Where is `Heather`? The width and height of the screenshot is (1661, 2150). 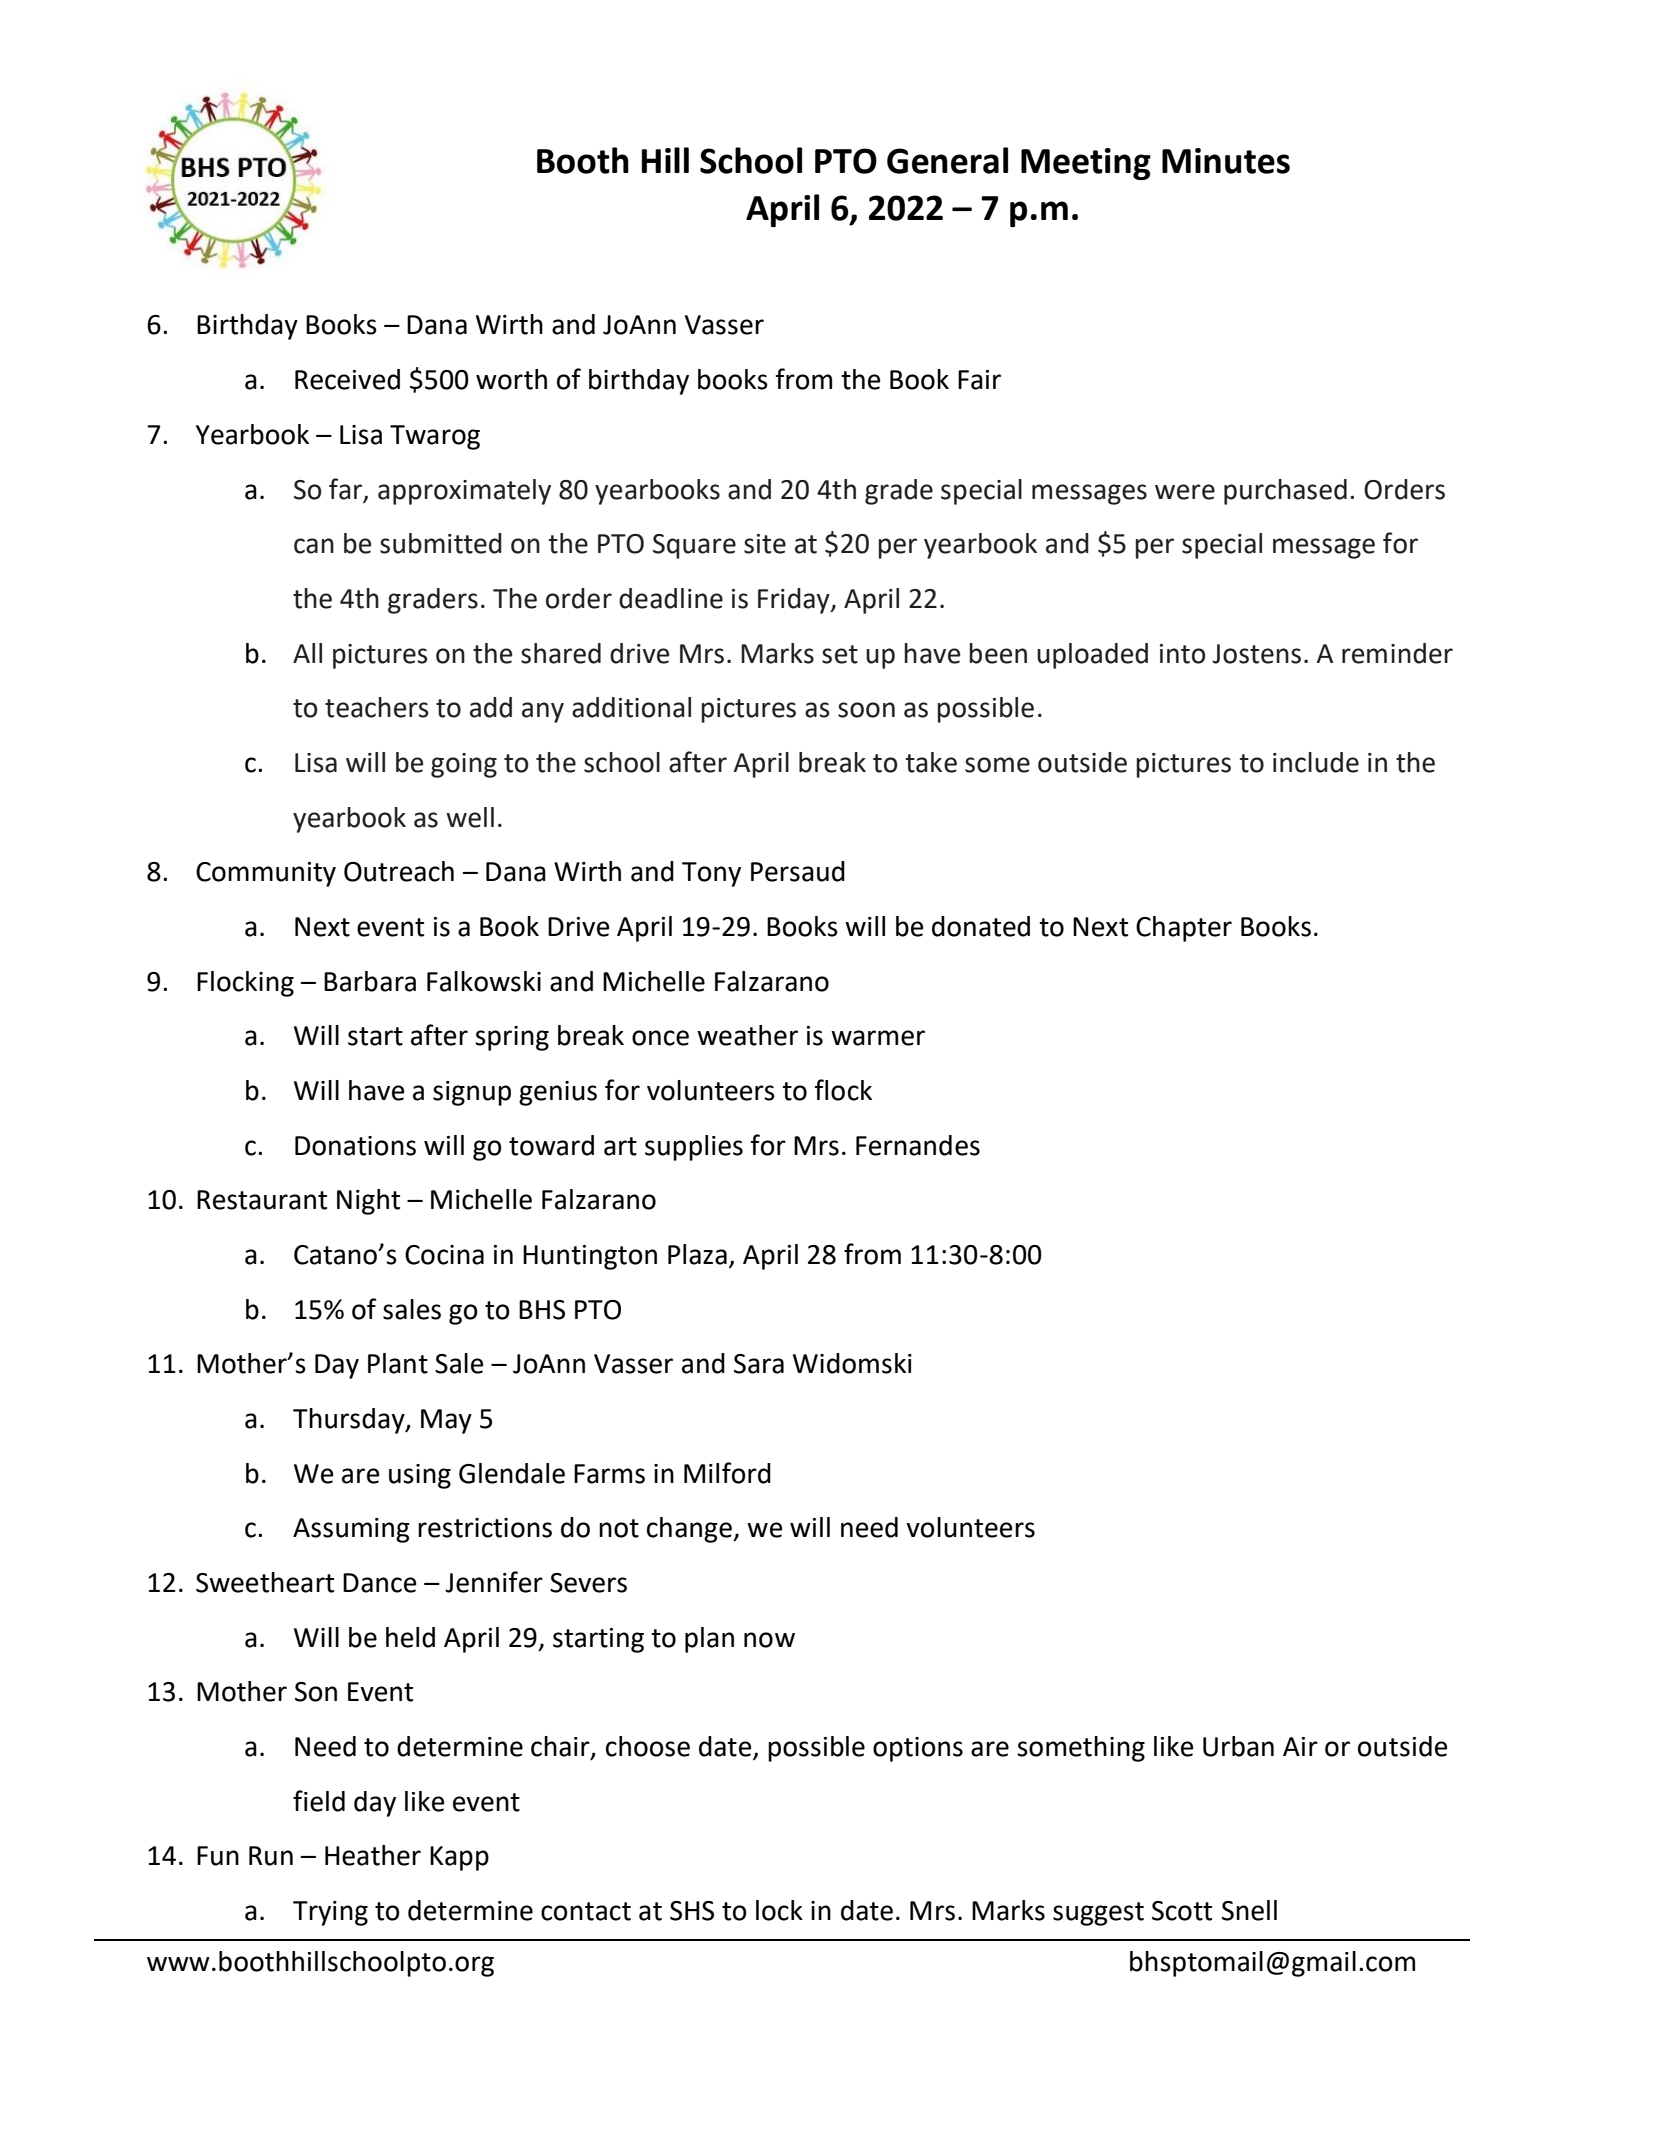 Heather is located at coordinates (373, 1855).
